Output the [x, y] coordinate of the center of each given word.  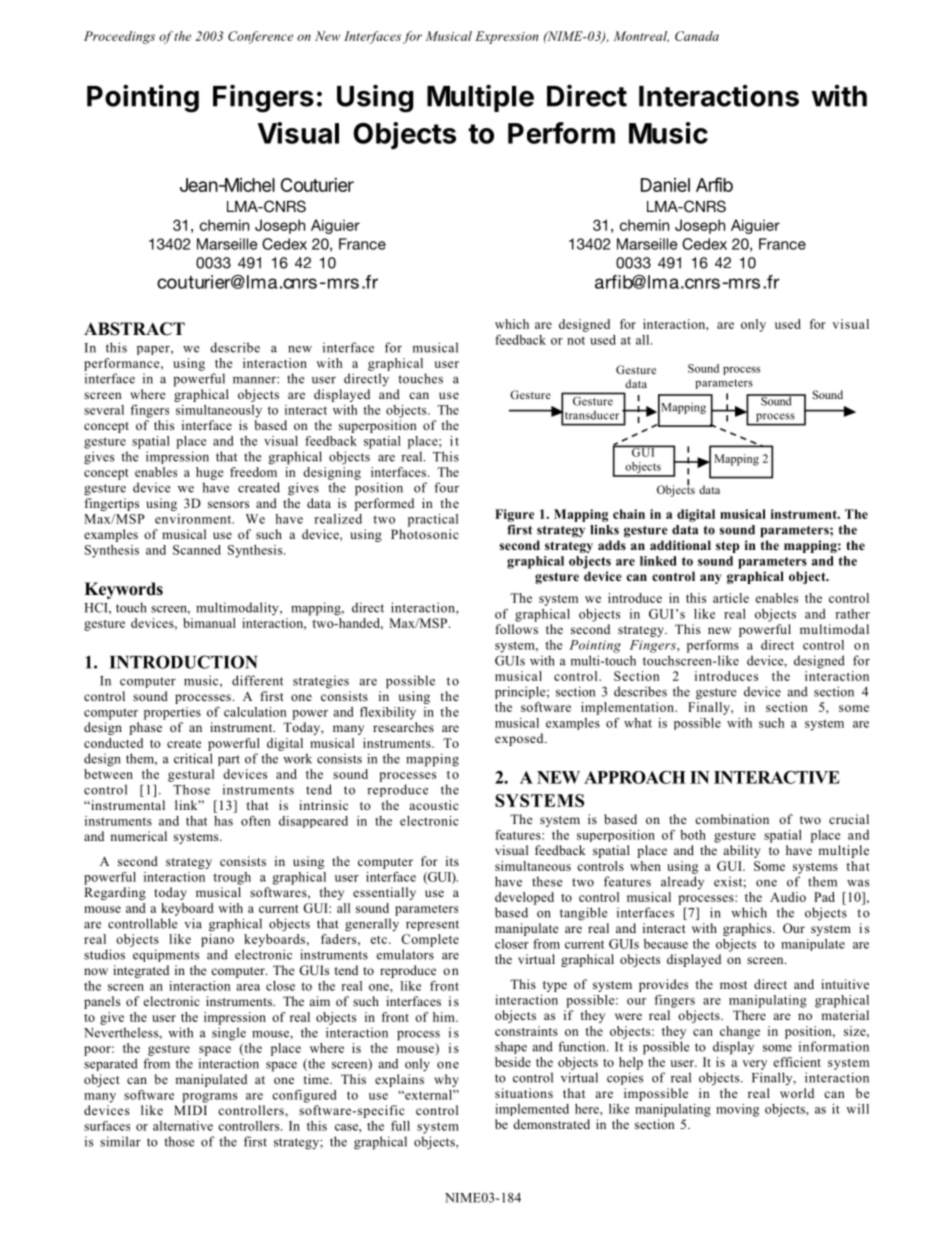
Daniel [665, 185]
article [731, 598]
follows [517, 629]
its [452, 861]
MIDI [190, 1110]
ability [741, 851]
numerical [138, 836]
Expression [506, 37]
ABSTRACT [134, 329]
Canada [697, 36]
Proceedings [119, 37]
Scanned [197, 550]
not [576, 340]
